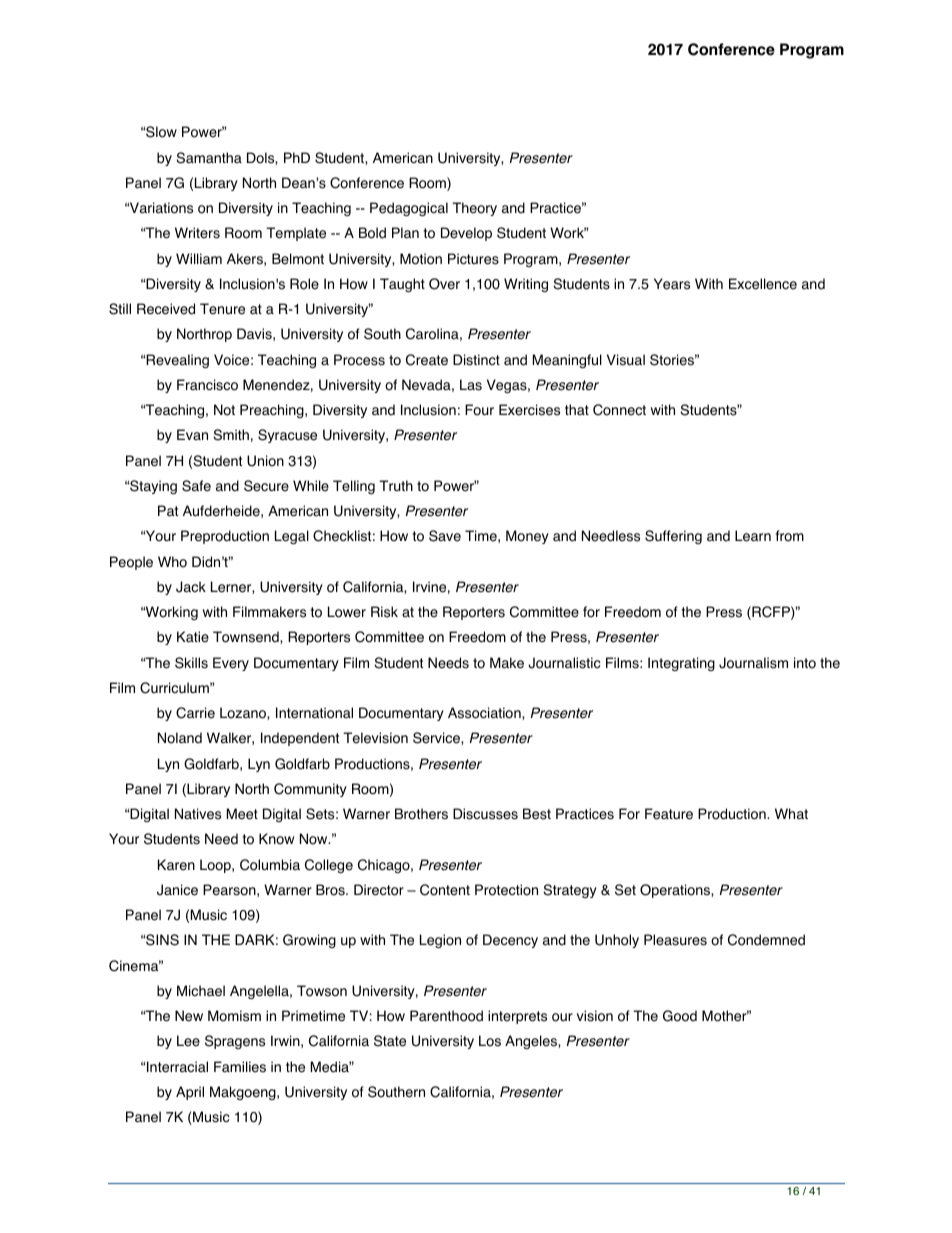 This screenshot has height=1233, width=952. What do you see at coordinates (680, 1016) in the screenshot?
I see `Good` at bounding box center [680, 1016].
